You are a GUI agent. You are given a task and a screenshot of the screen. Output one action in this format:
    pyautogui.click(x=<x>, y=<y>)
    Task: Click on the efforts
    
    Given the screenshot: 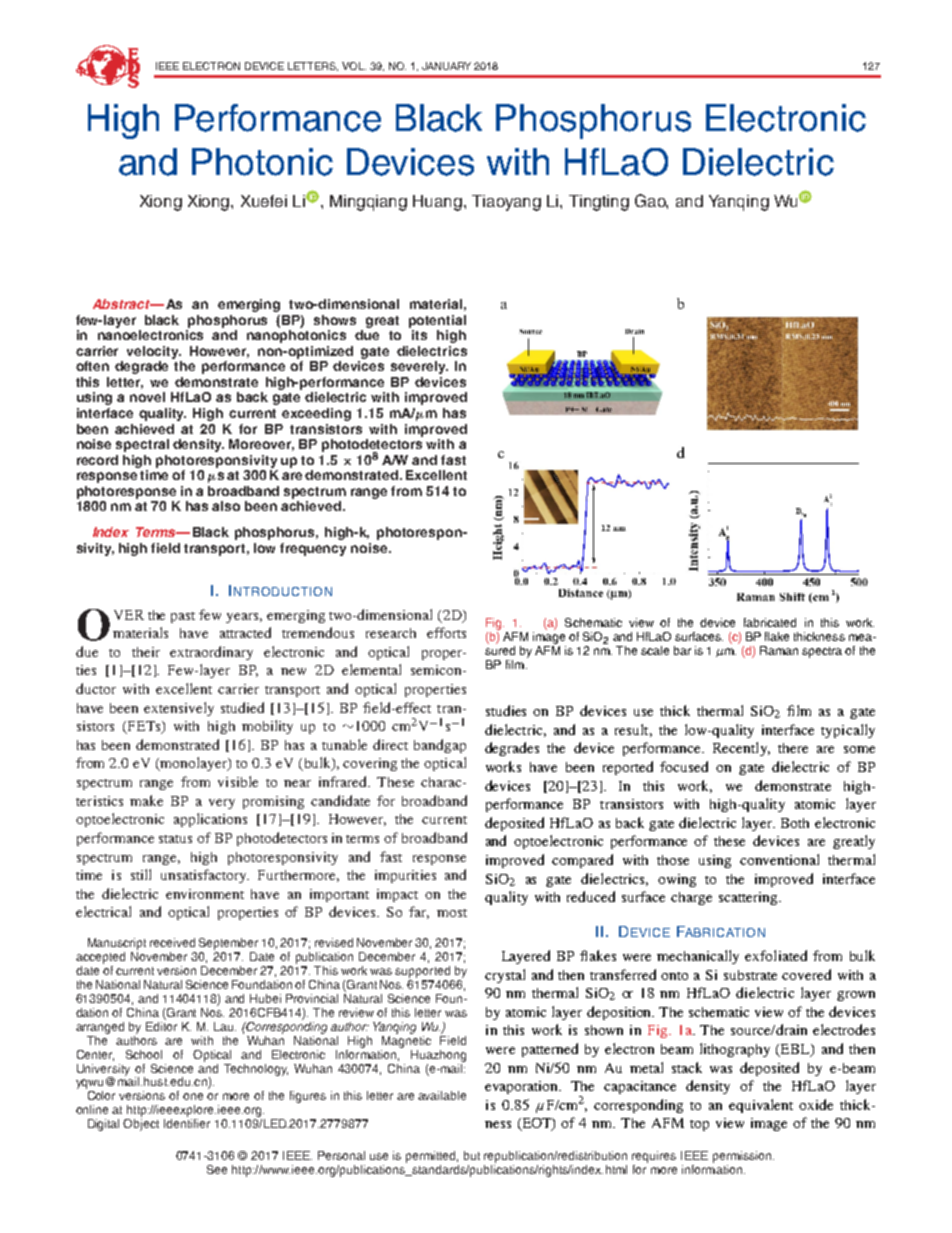 What is the action you would take?
    pyautogui.click(x=446, y=632)
